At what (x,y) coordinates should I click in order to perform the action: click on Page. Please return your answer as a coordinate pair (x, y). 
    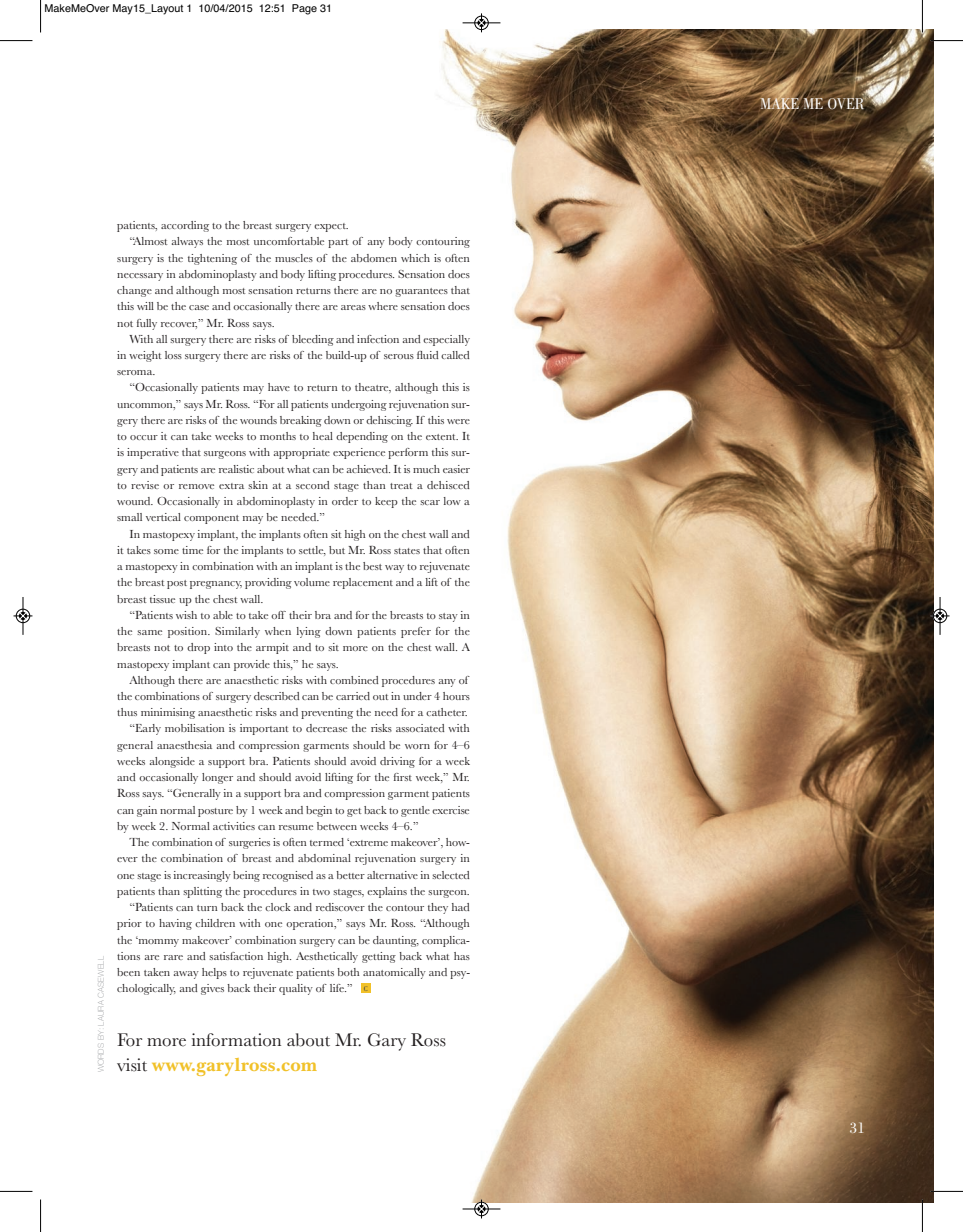
    Looking at the image, I should click on (304, 9).
